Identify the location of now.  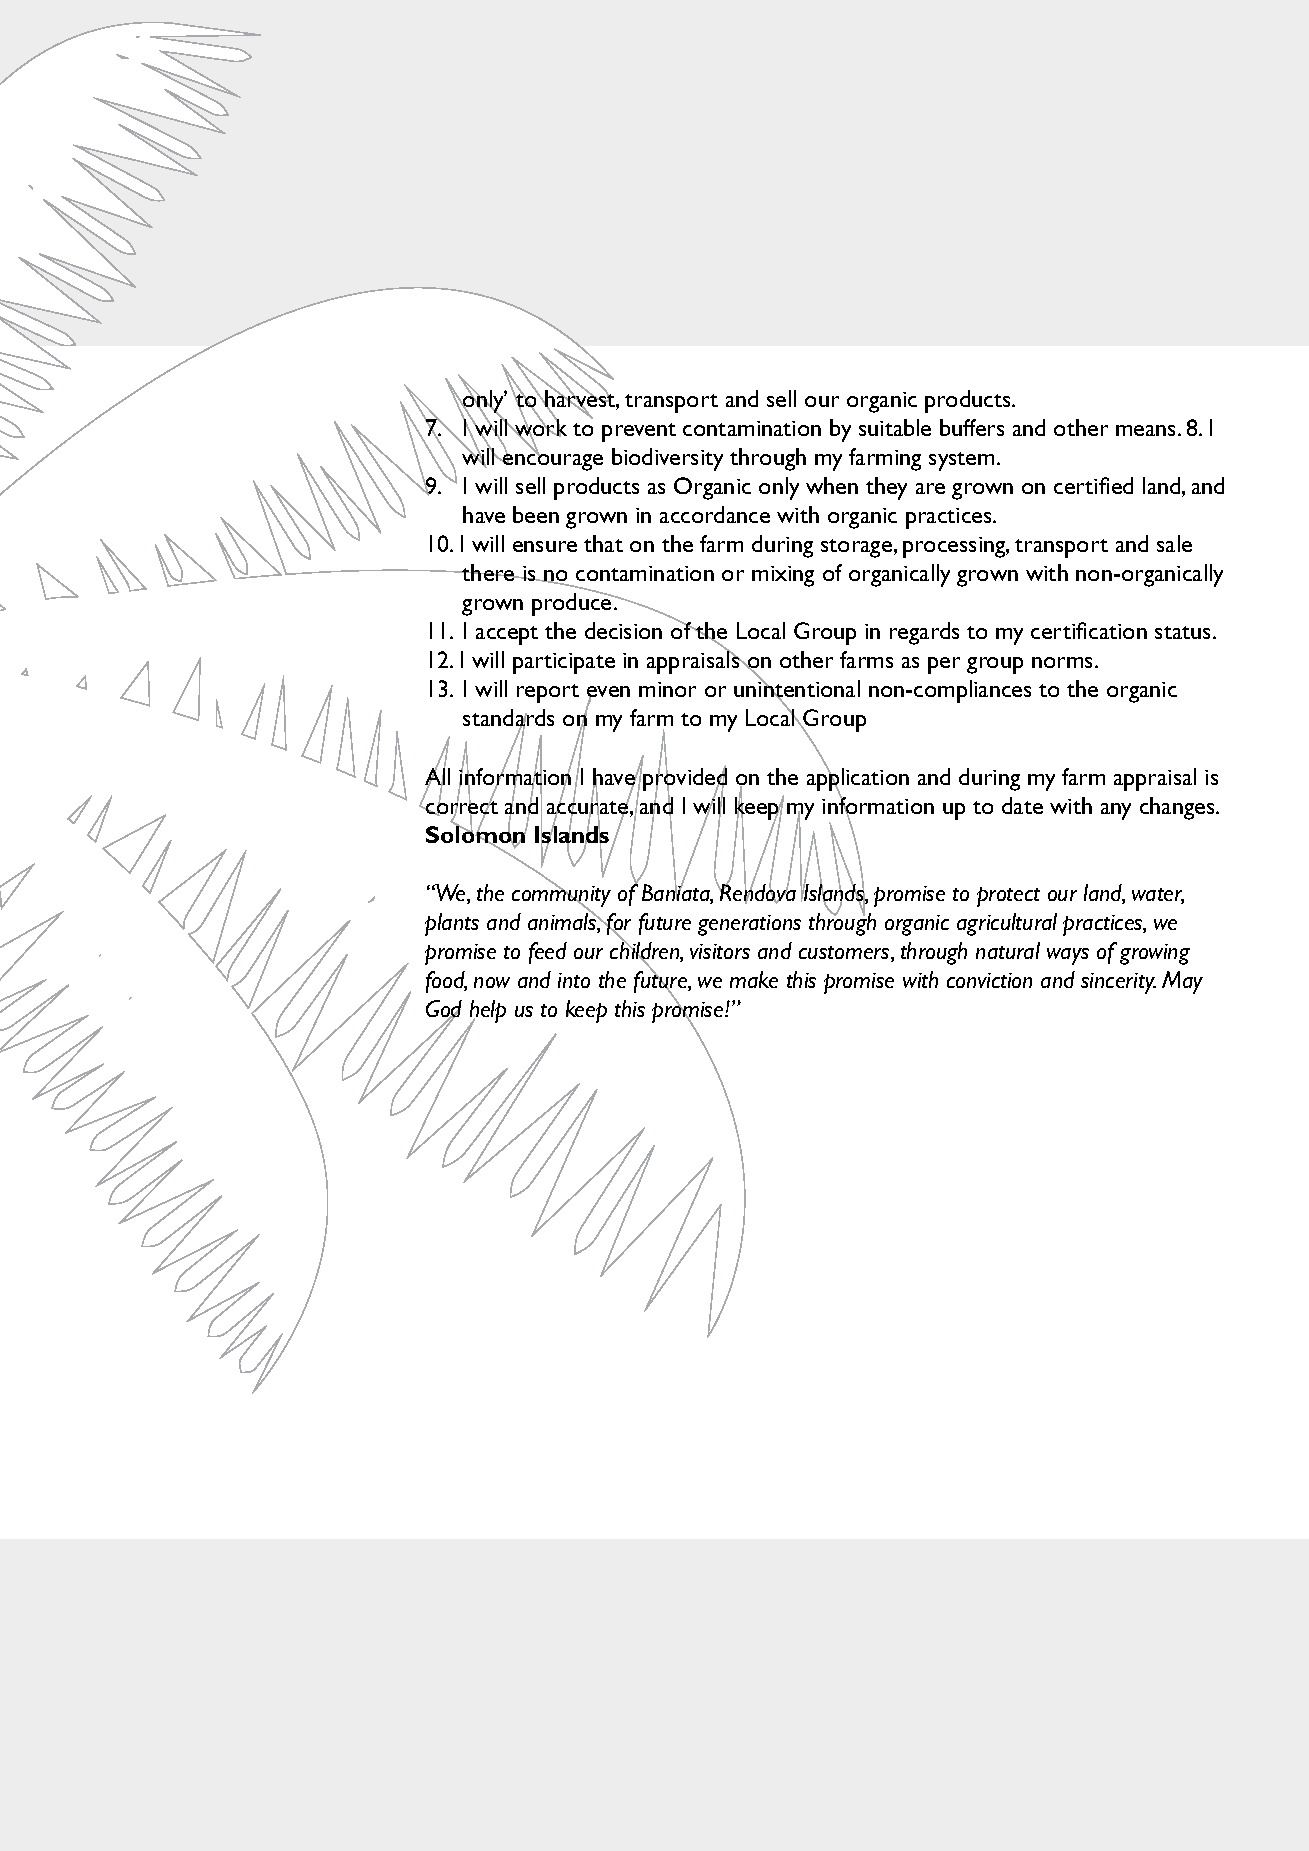
(492, 982).
